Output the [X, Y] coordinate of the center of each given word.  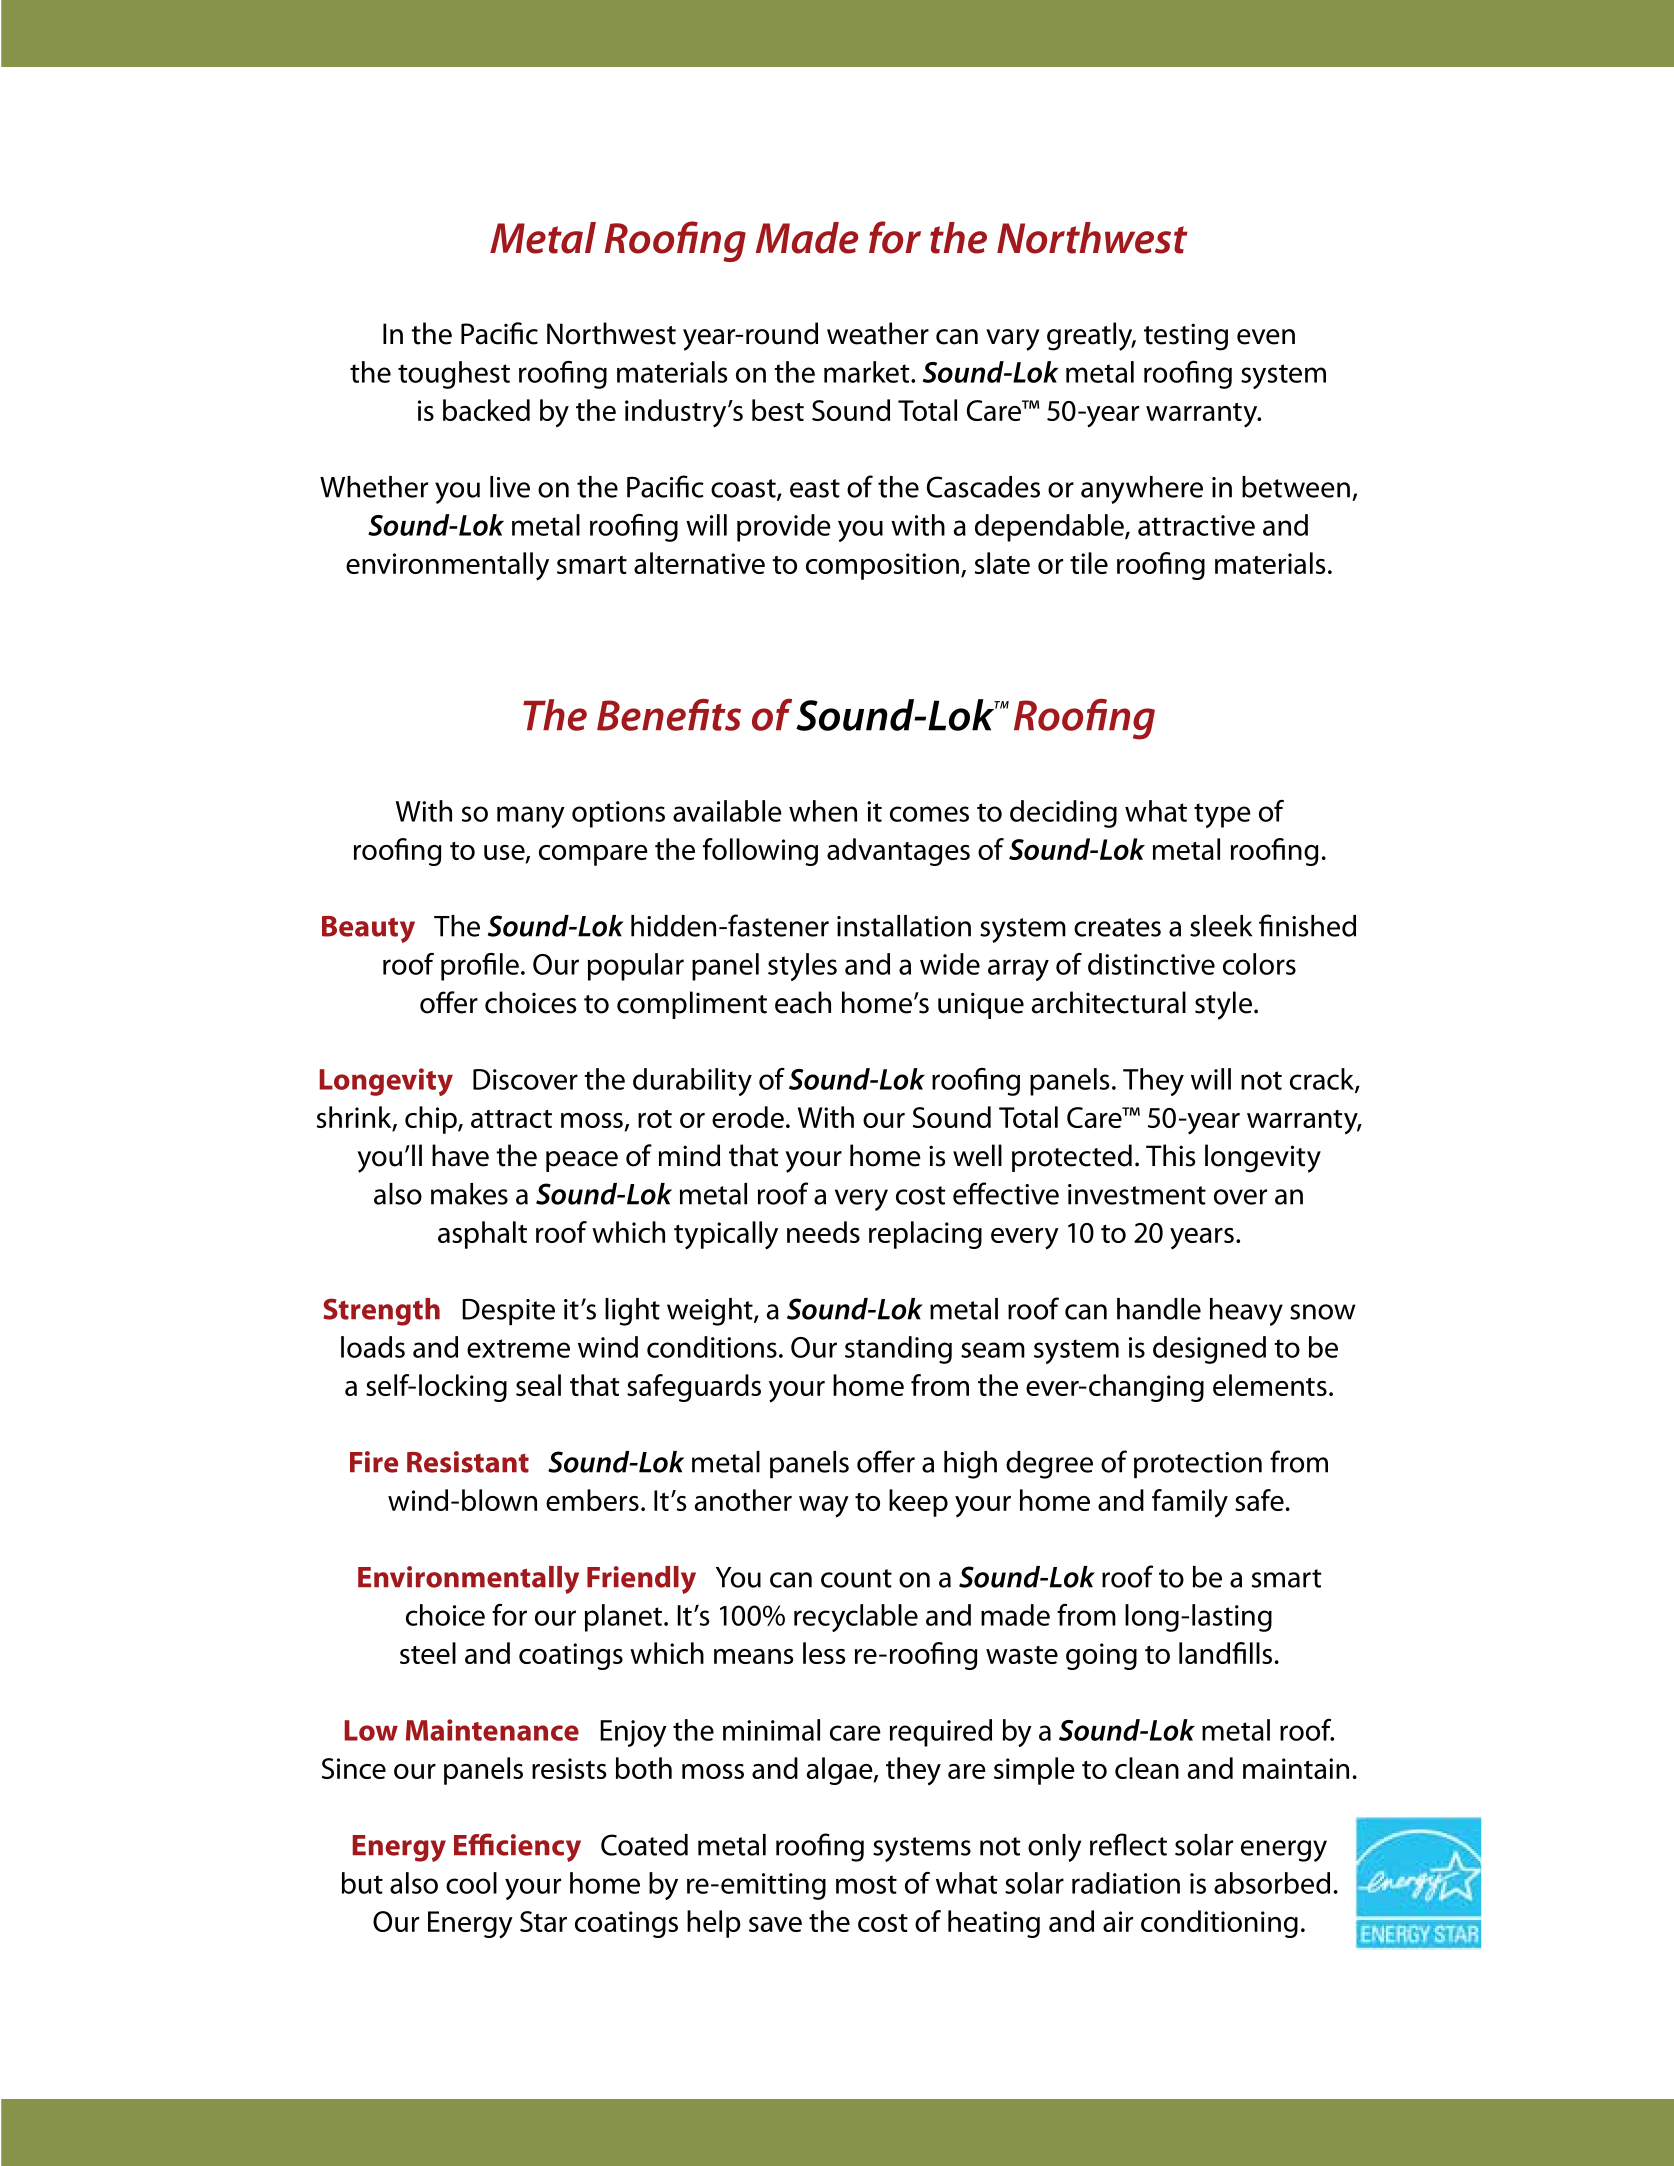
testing [1186, 337]
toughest [454, 375]
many [531, 817]
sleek [1221, 926]
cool [471, 1883]
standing [898, 1350]
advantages [898, 852]
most [866, 1884]
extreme [518, 1348]
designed [1209, 1350]
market [868, 372]
